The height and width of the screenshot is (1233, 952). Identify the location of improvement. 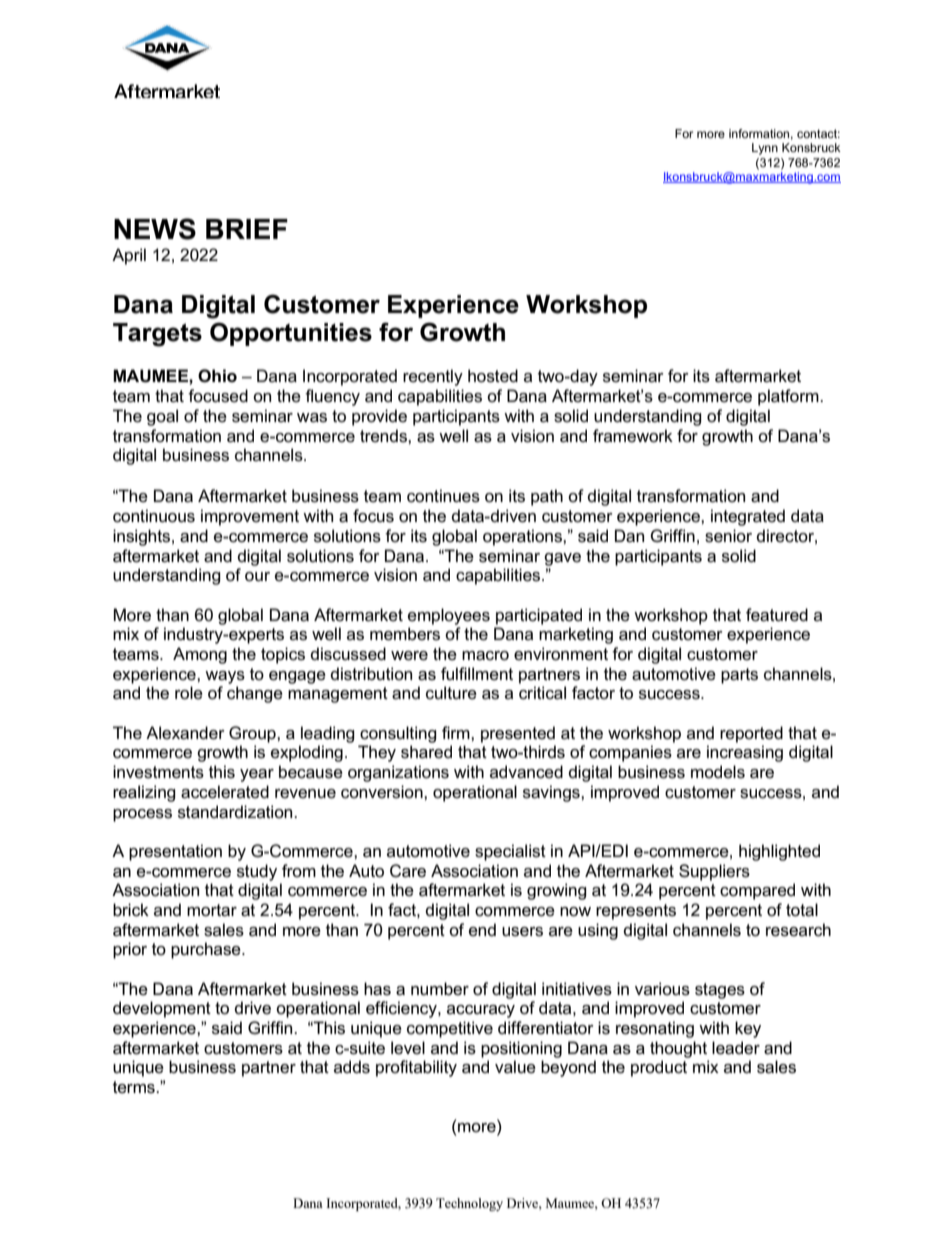
(250, 517).
